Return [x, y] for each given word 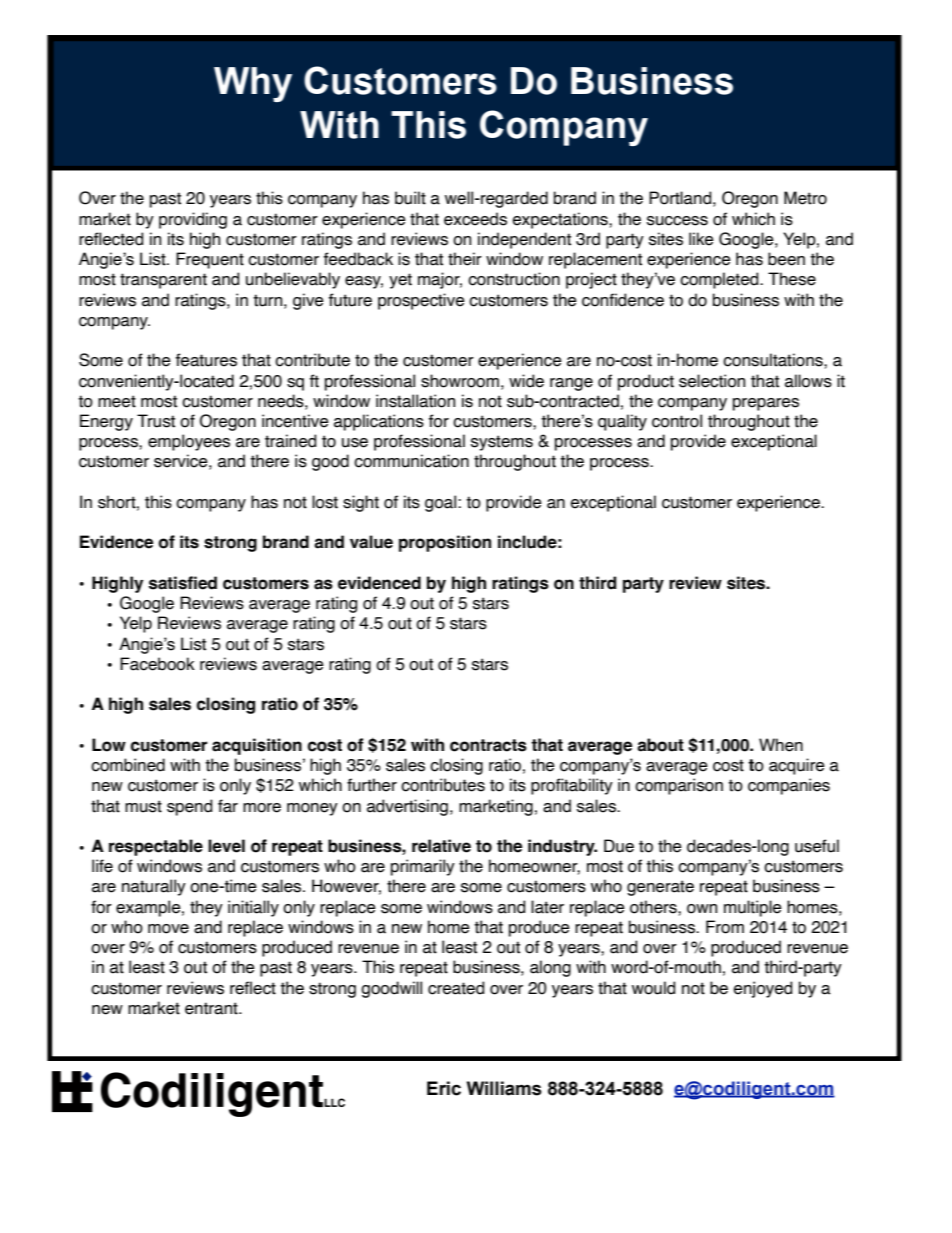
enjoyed [763, 989]
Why [253, 84]
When [781, 745]
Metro [805, 198]
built [410, 198]
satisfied [183, 583]
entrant [212, 1008]
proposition [445, 543]
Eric [444, 1088]
